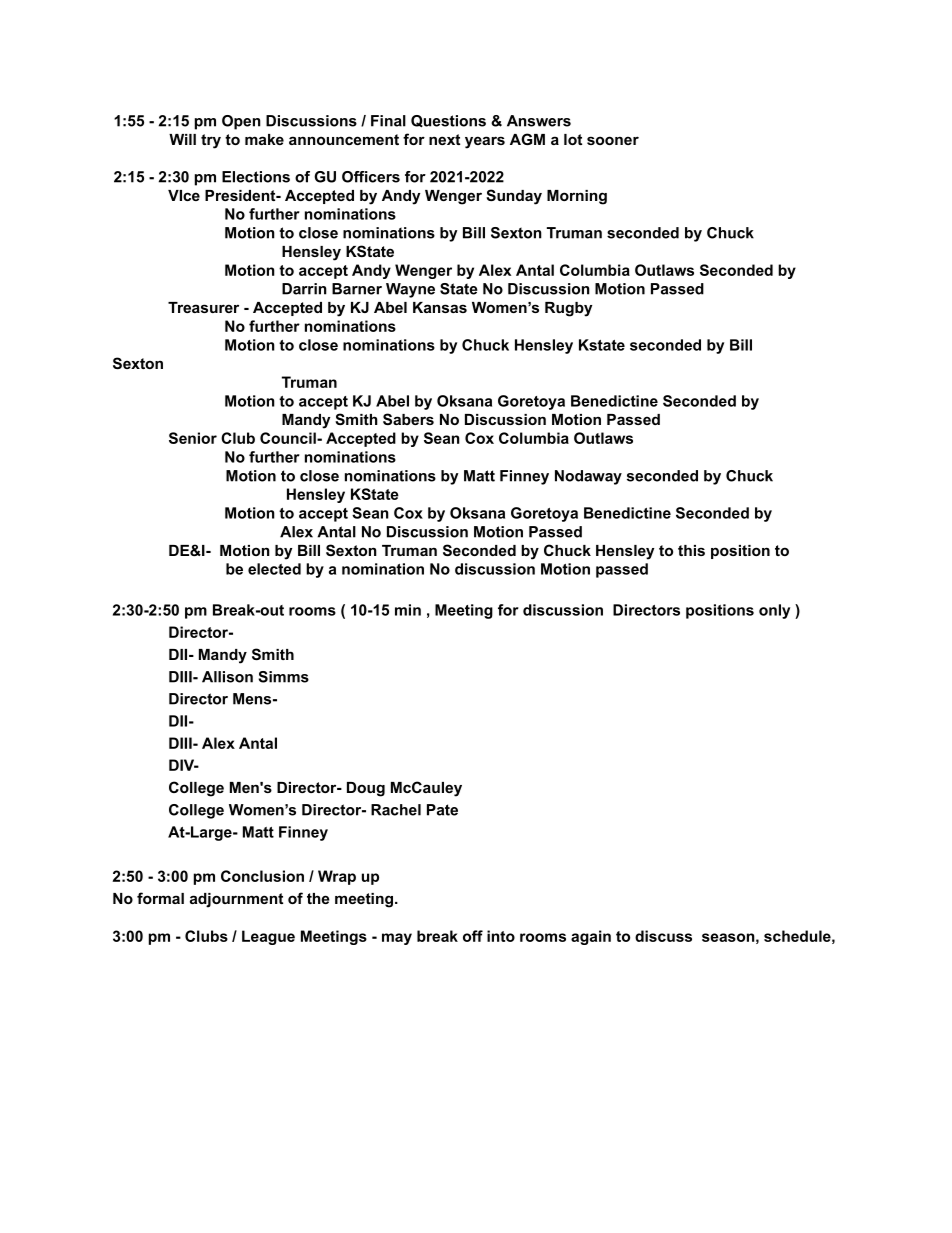  Describe the element at coordinates (283, 677) in the image. I see `Simms` at that location.
